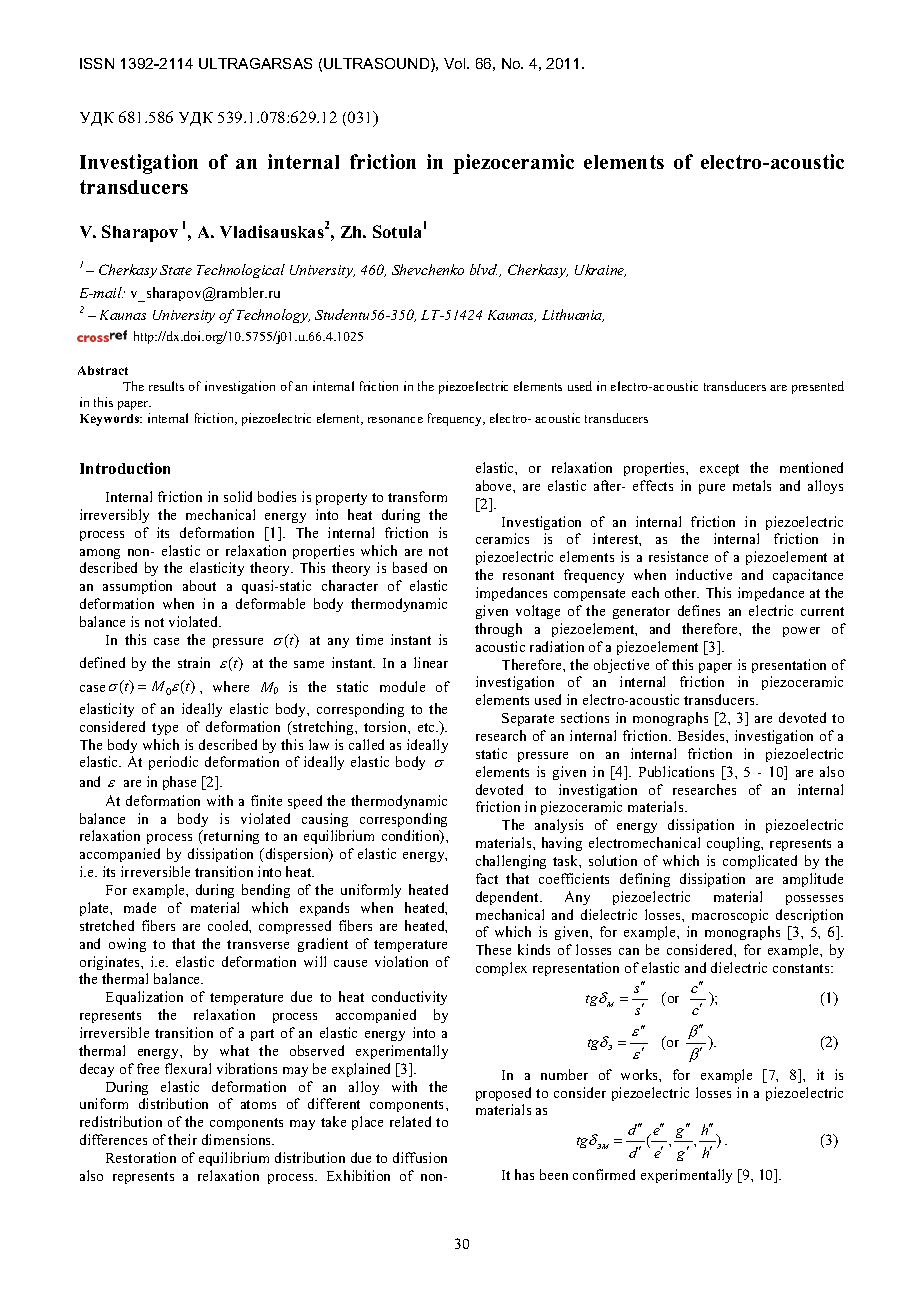  I want to click on complicated, so click(760, 862).
